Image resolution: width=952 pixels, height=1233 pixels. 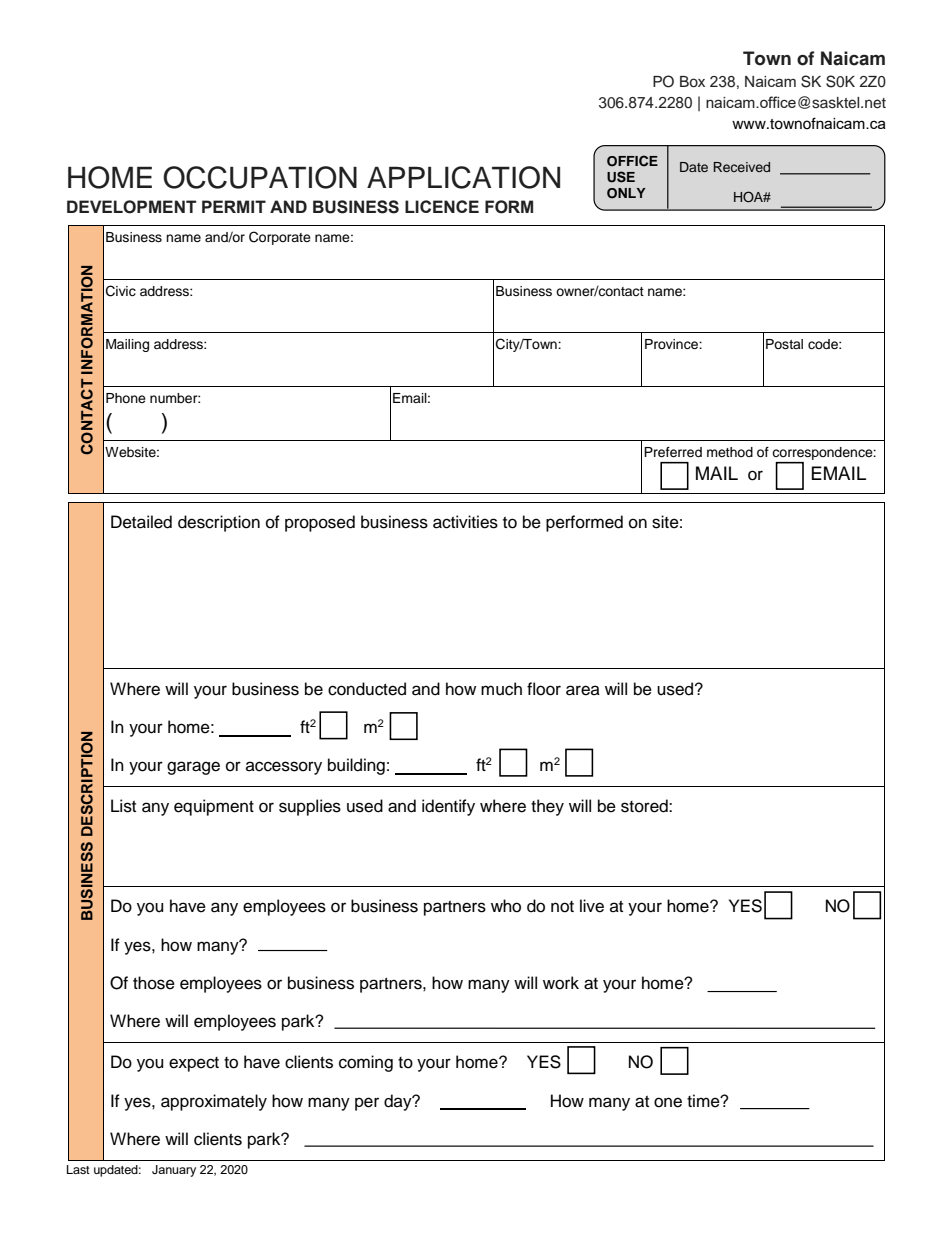 I want to click on day, so click(x=399, y=1102).
